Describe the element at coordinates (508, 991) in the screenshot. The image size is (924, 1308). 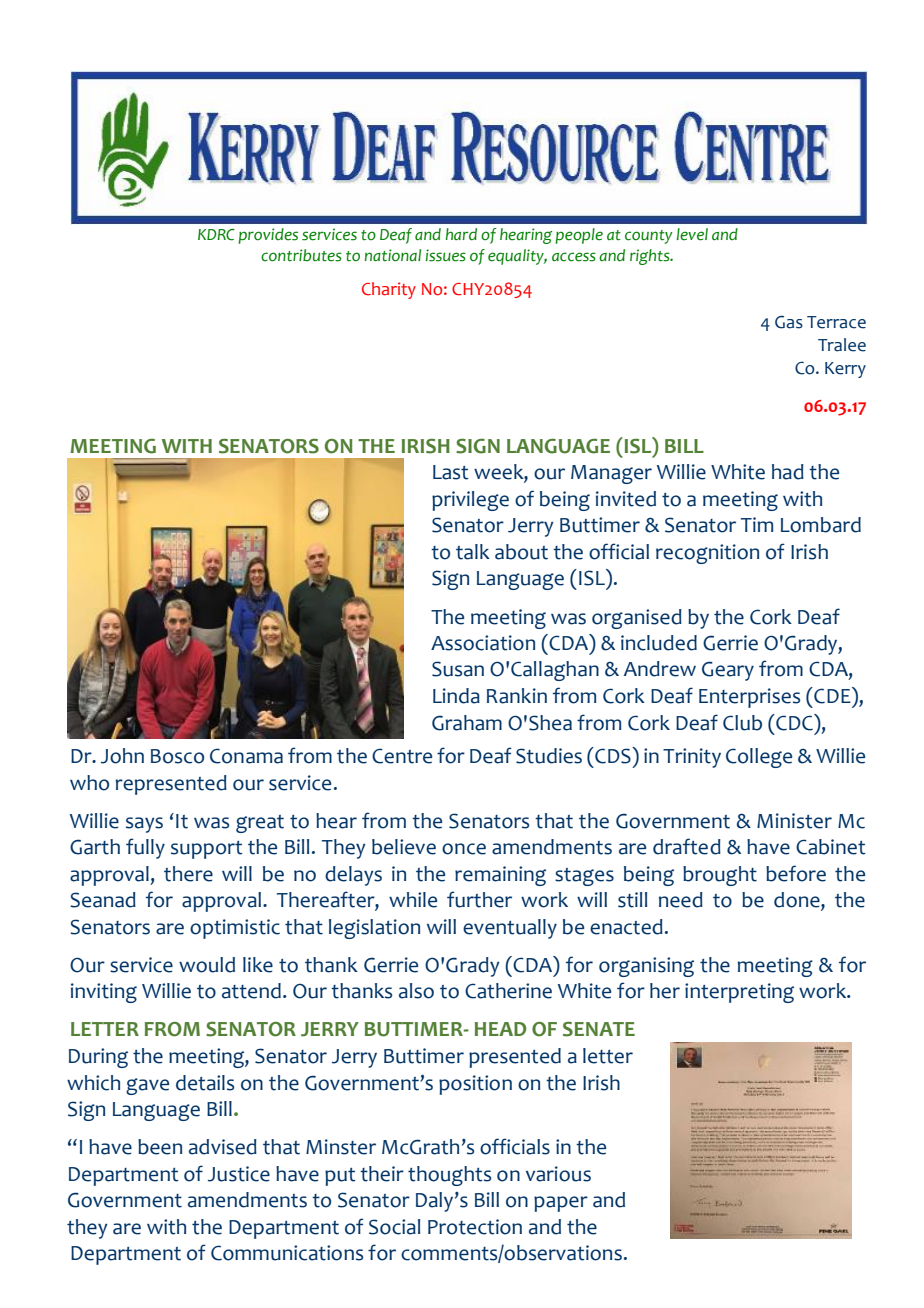
I see `Catherine` at that location.
